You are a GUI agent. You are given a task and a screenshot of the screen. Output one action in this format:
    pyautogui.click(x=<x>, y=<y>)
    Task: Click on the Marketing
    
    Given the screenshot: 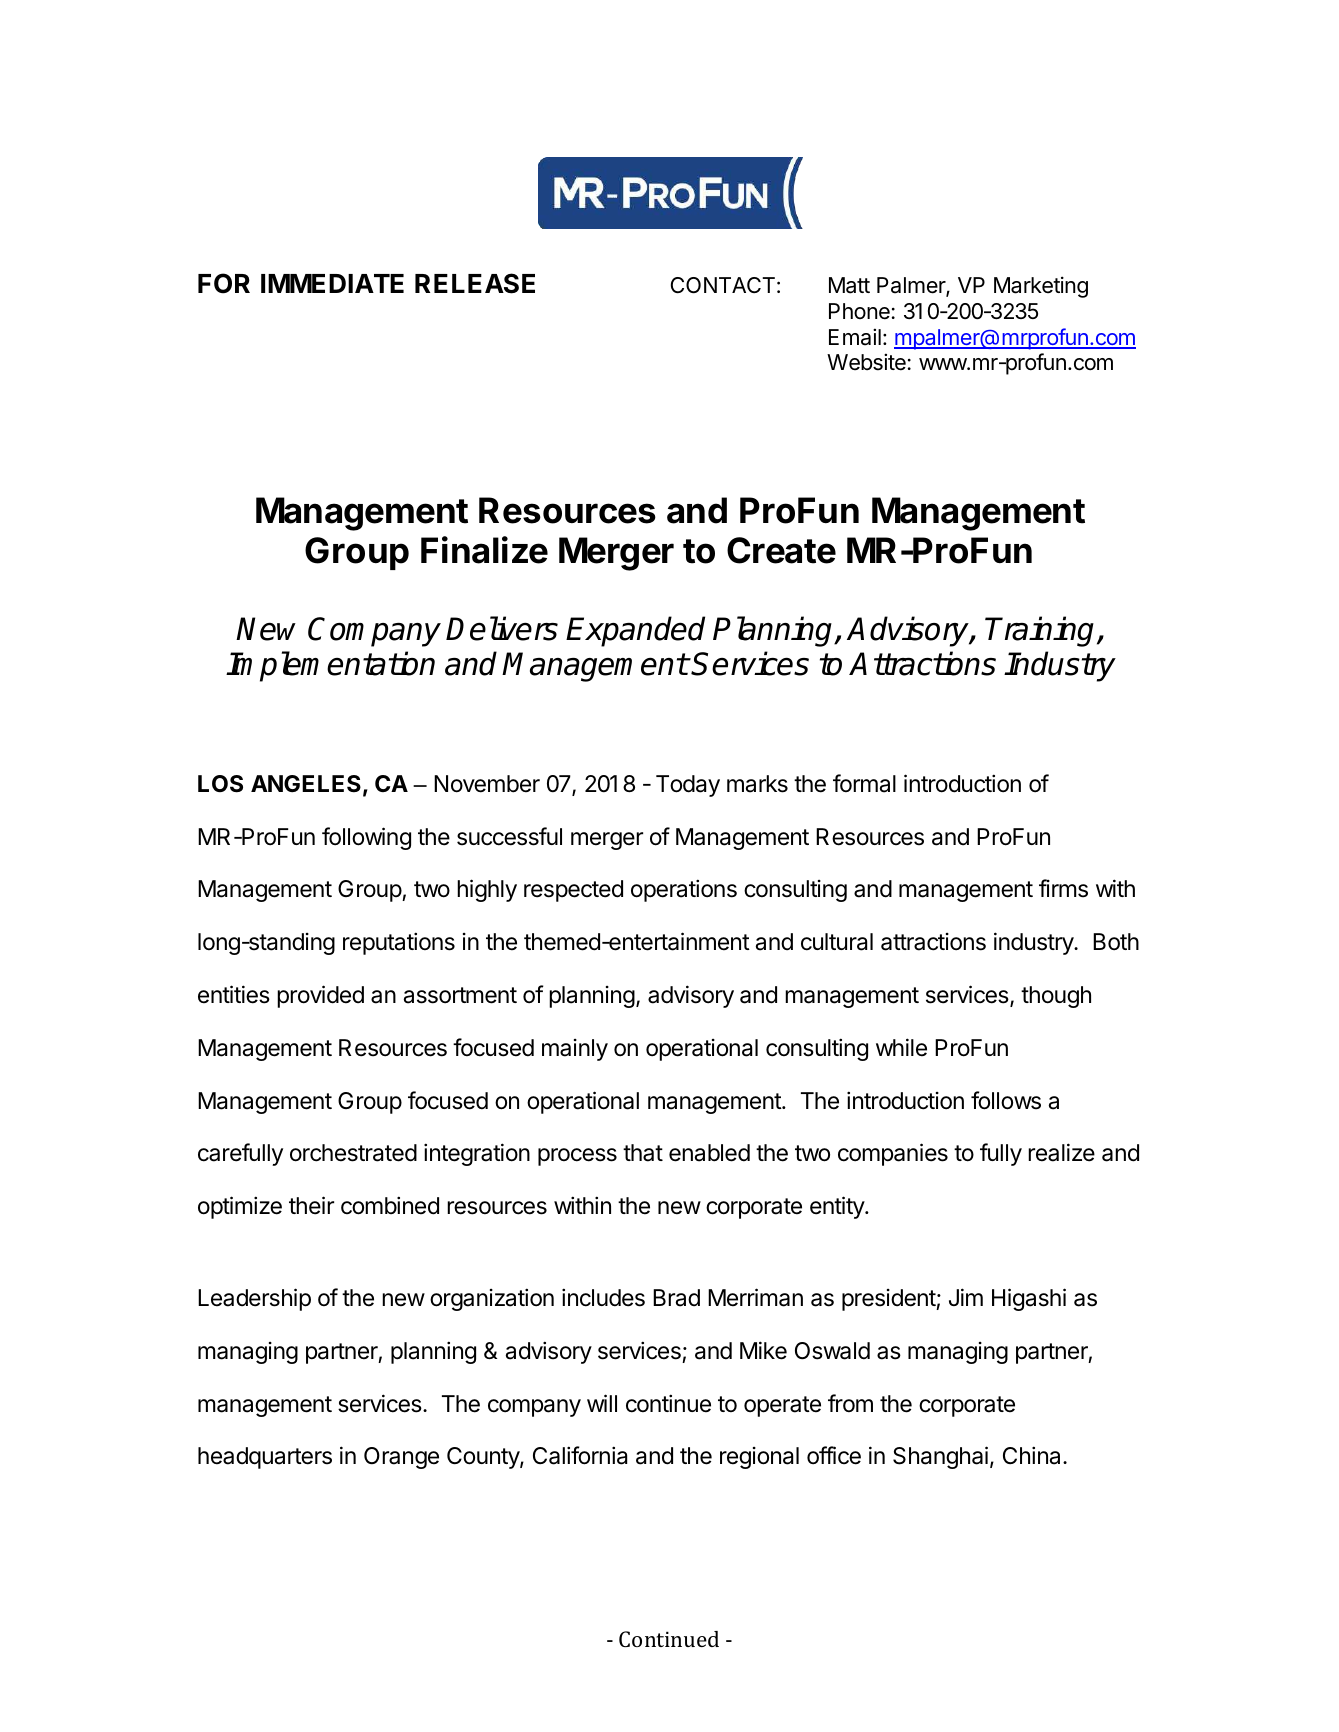 What is the action you would take?
    pyautogui.click(x=1041, y=287)
